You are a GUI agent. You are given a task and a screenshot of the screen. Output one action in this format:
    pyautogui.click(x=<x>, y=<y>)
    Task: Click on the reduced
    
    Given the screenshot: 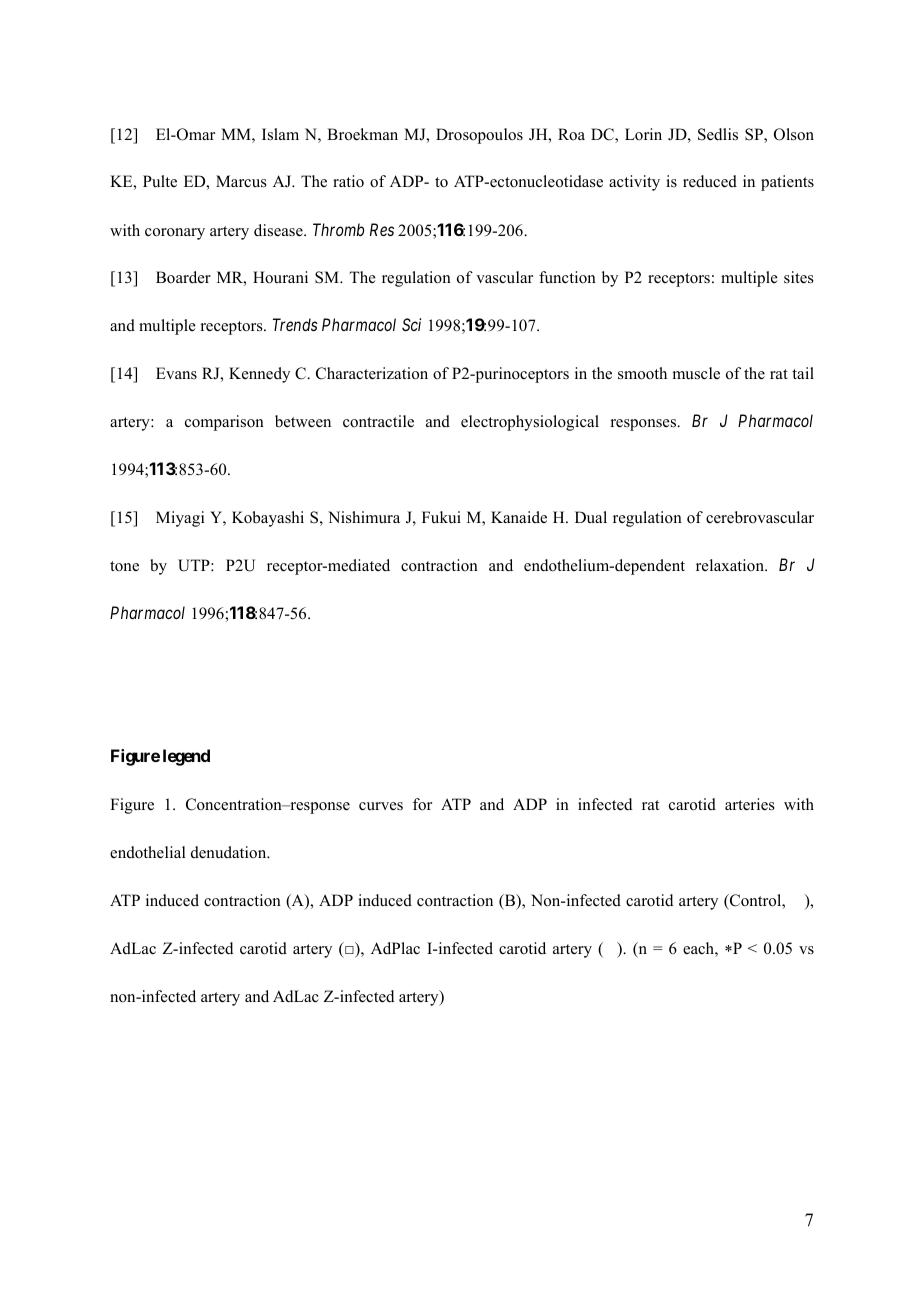 What is the action you would take?
    pyautogui.click(x=710, y=181)
